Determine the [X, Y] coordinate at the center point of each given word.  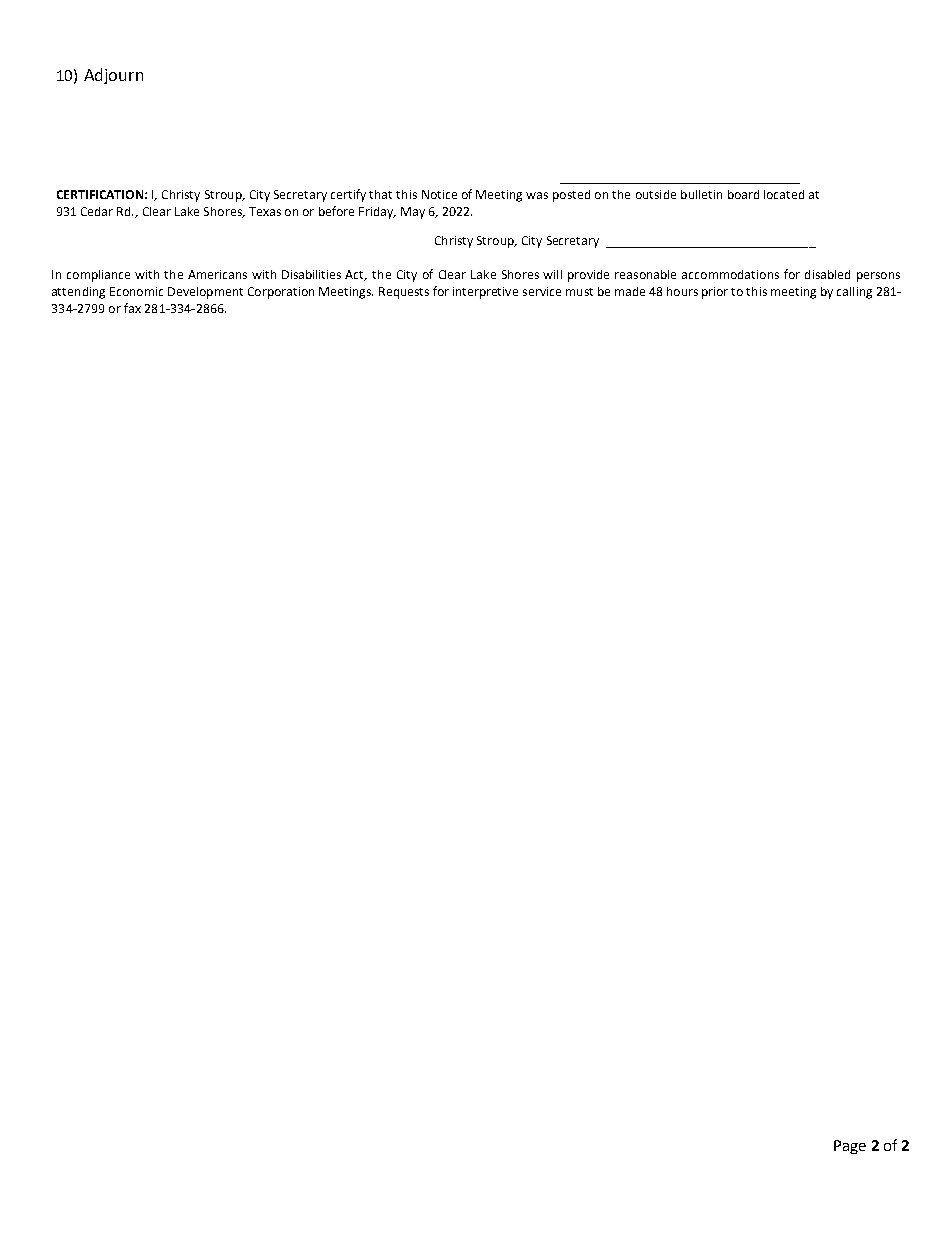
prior [715, 293]
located [784, 194]
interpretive [485, 293]
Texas [265, 211]
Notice [439, 194]
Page [850, 1147]
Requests [404, 293]
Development [205, 293]
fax [132, 308]
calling [854, 293]
